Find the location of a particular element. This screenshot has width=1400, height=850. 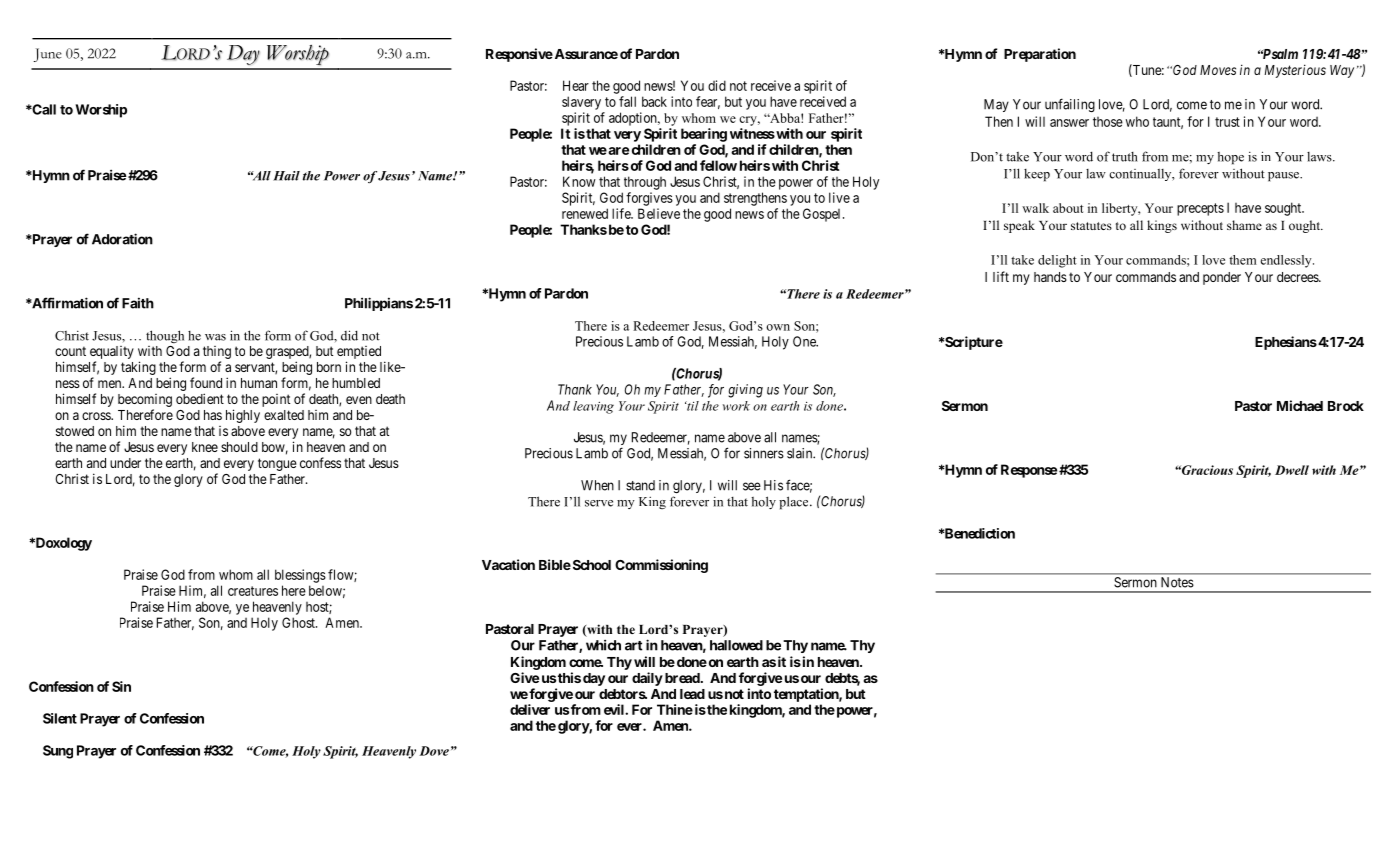

Moves is located at coordinates (1218, 70).
